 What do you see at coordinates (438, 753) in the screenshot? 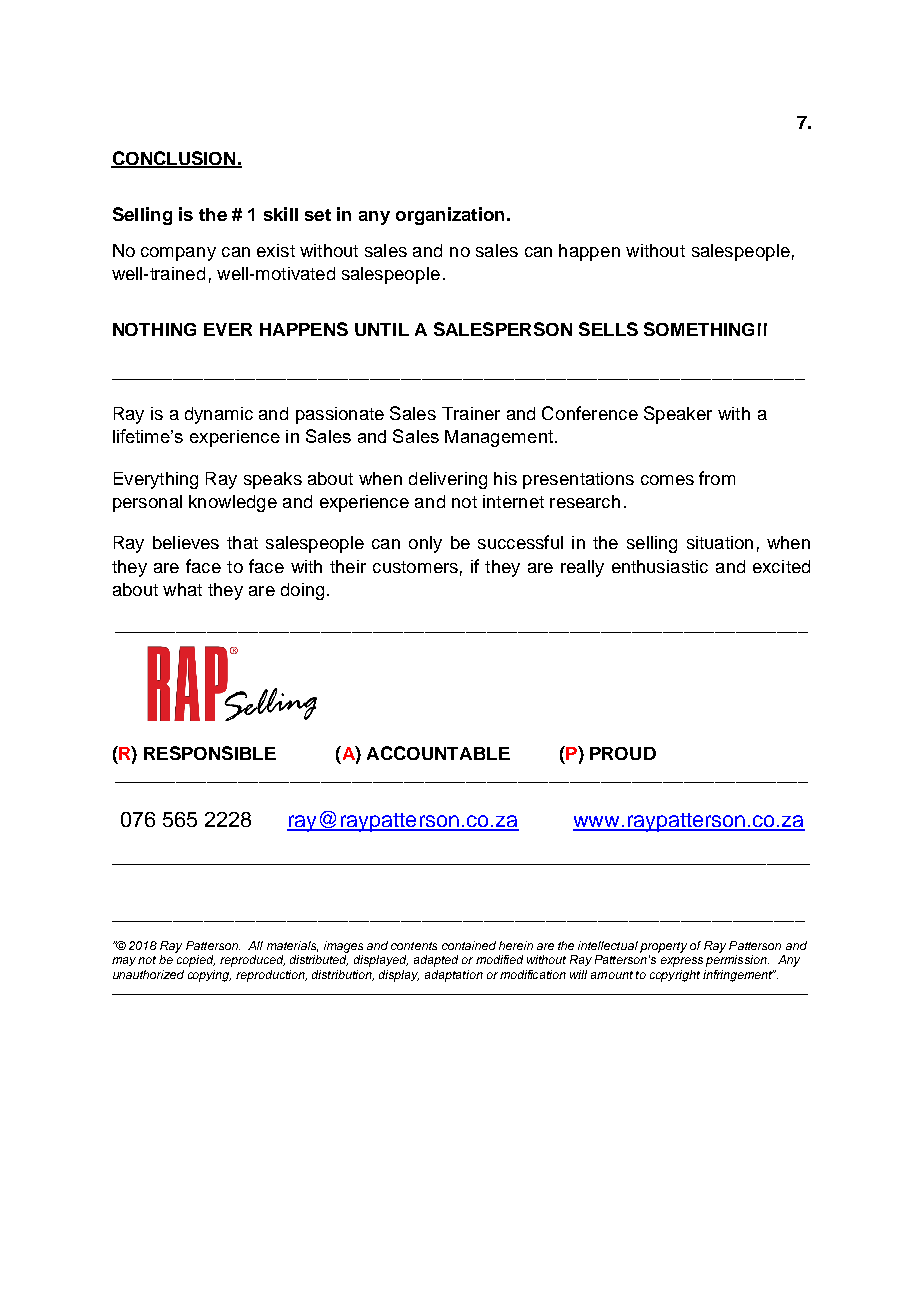
I see `ACCOUNTABLE` at bounding box center [438, 753].
